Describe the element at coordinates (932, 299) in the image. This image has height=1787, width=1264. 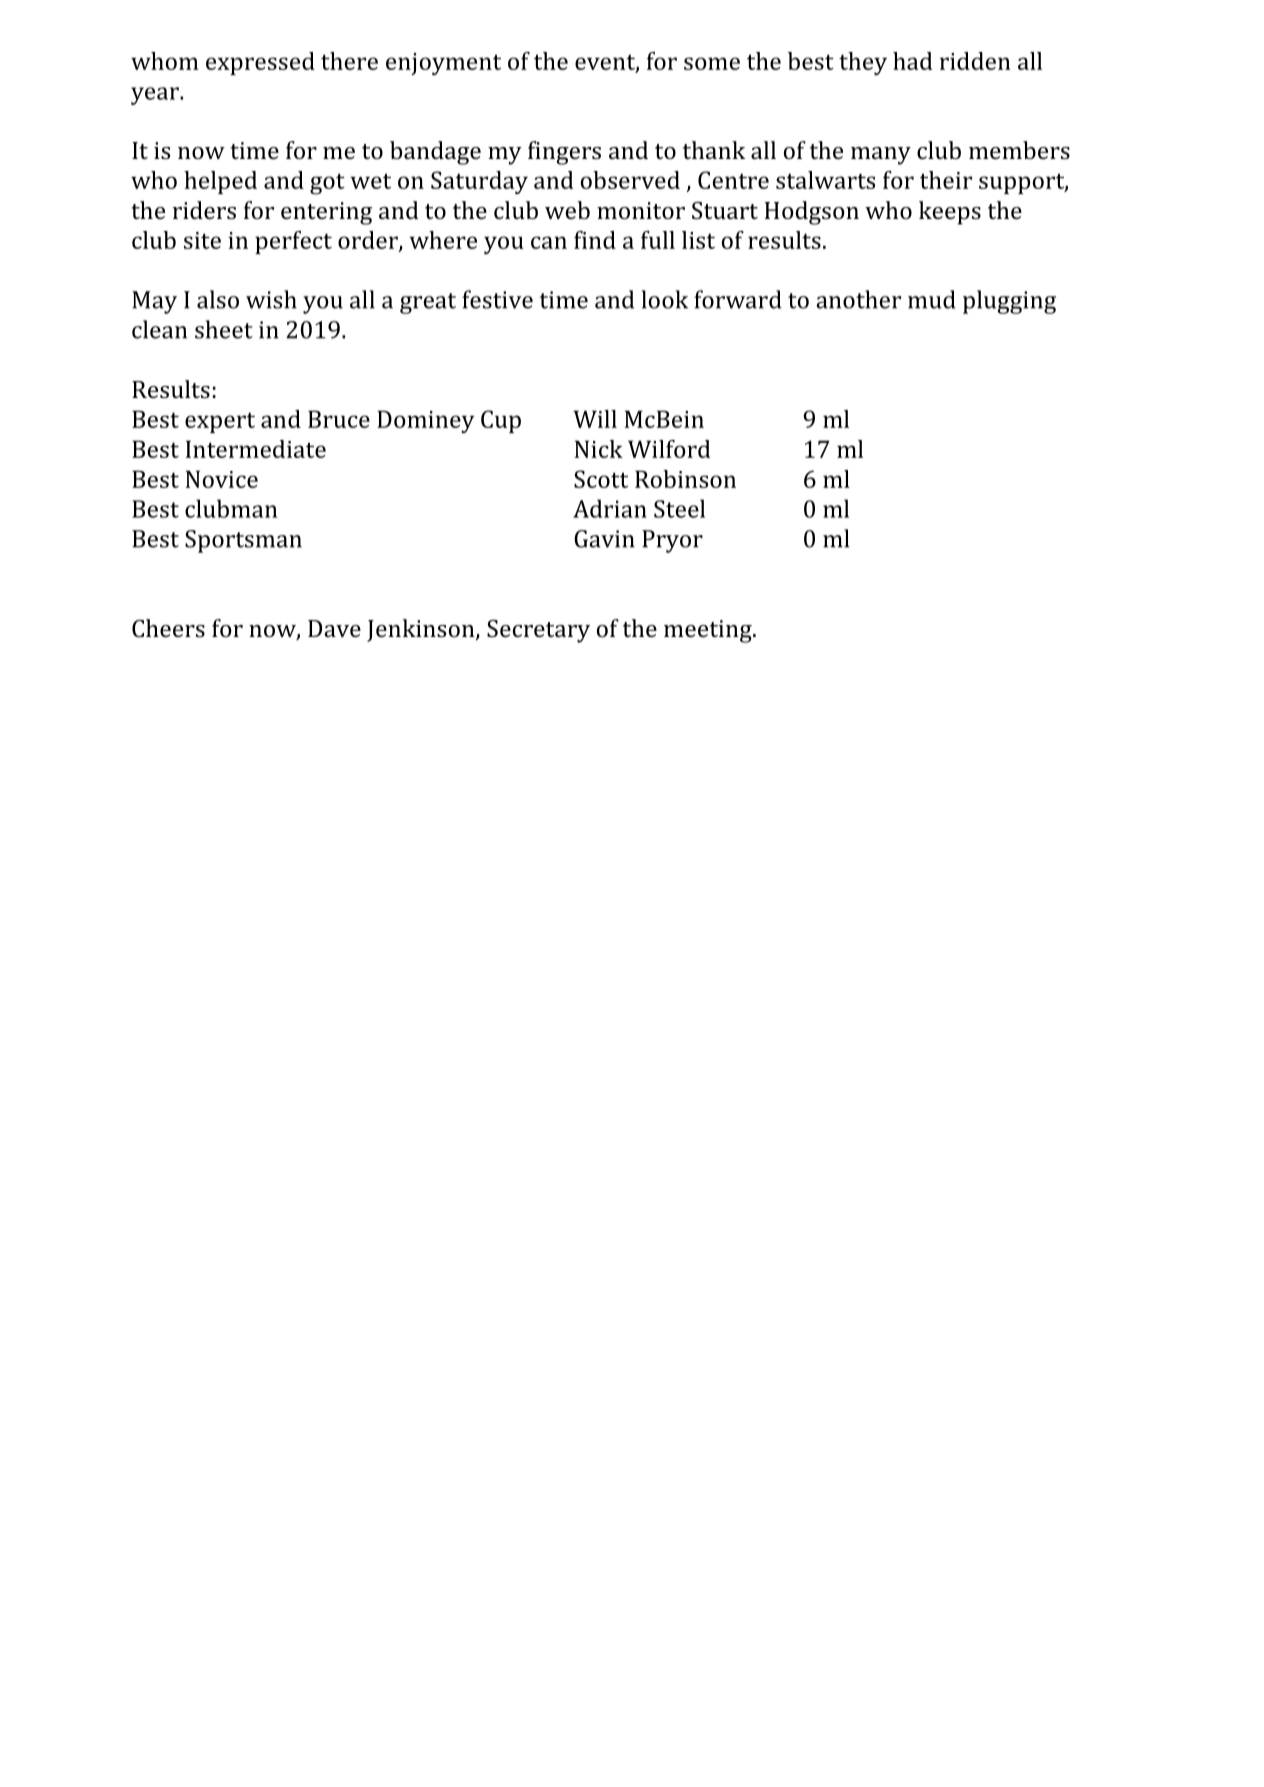
I see `mud` at that location.
